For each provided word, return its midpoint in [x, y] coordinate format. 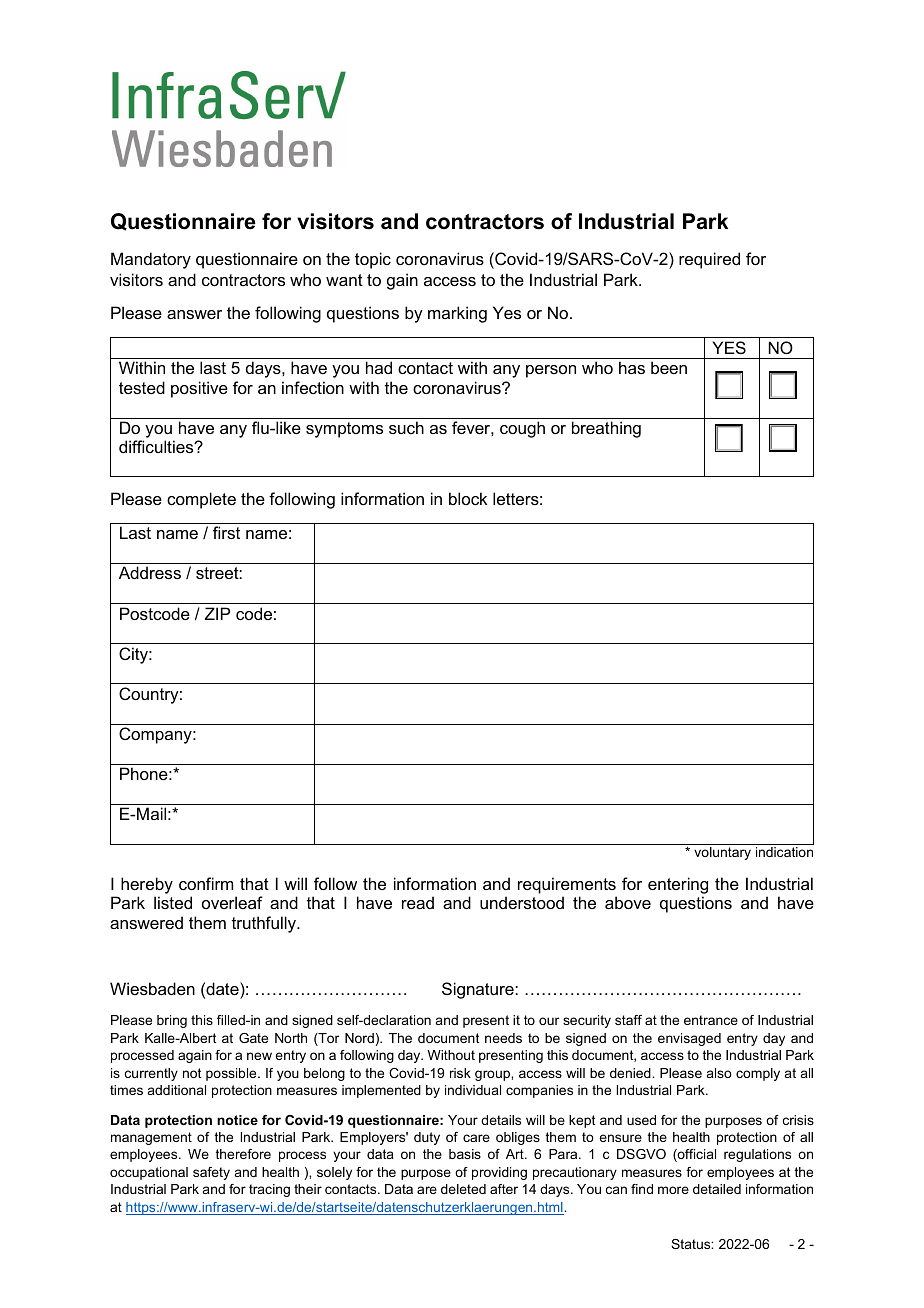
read [418, 902]
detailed [717, 1189]
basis [465, 1154]
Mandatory [151, 260]
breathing [606, 429]
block [468, 498]
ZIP [217, 613]
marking [457, 314]
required [709, 260]
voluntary [722, 853]
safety [211, 1173]
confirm [206, 883]
